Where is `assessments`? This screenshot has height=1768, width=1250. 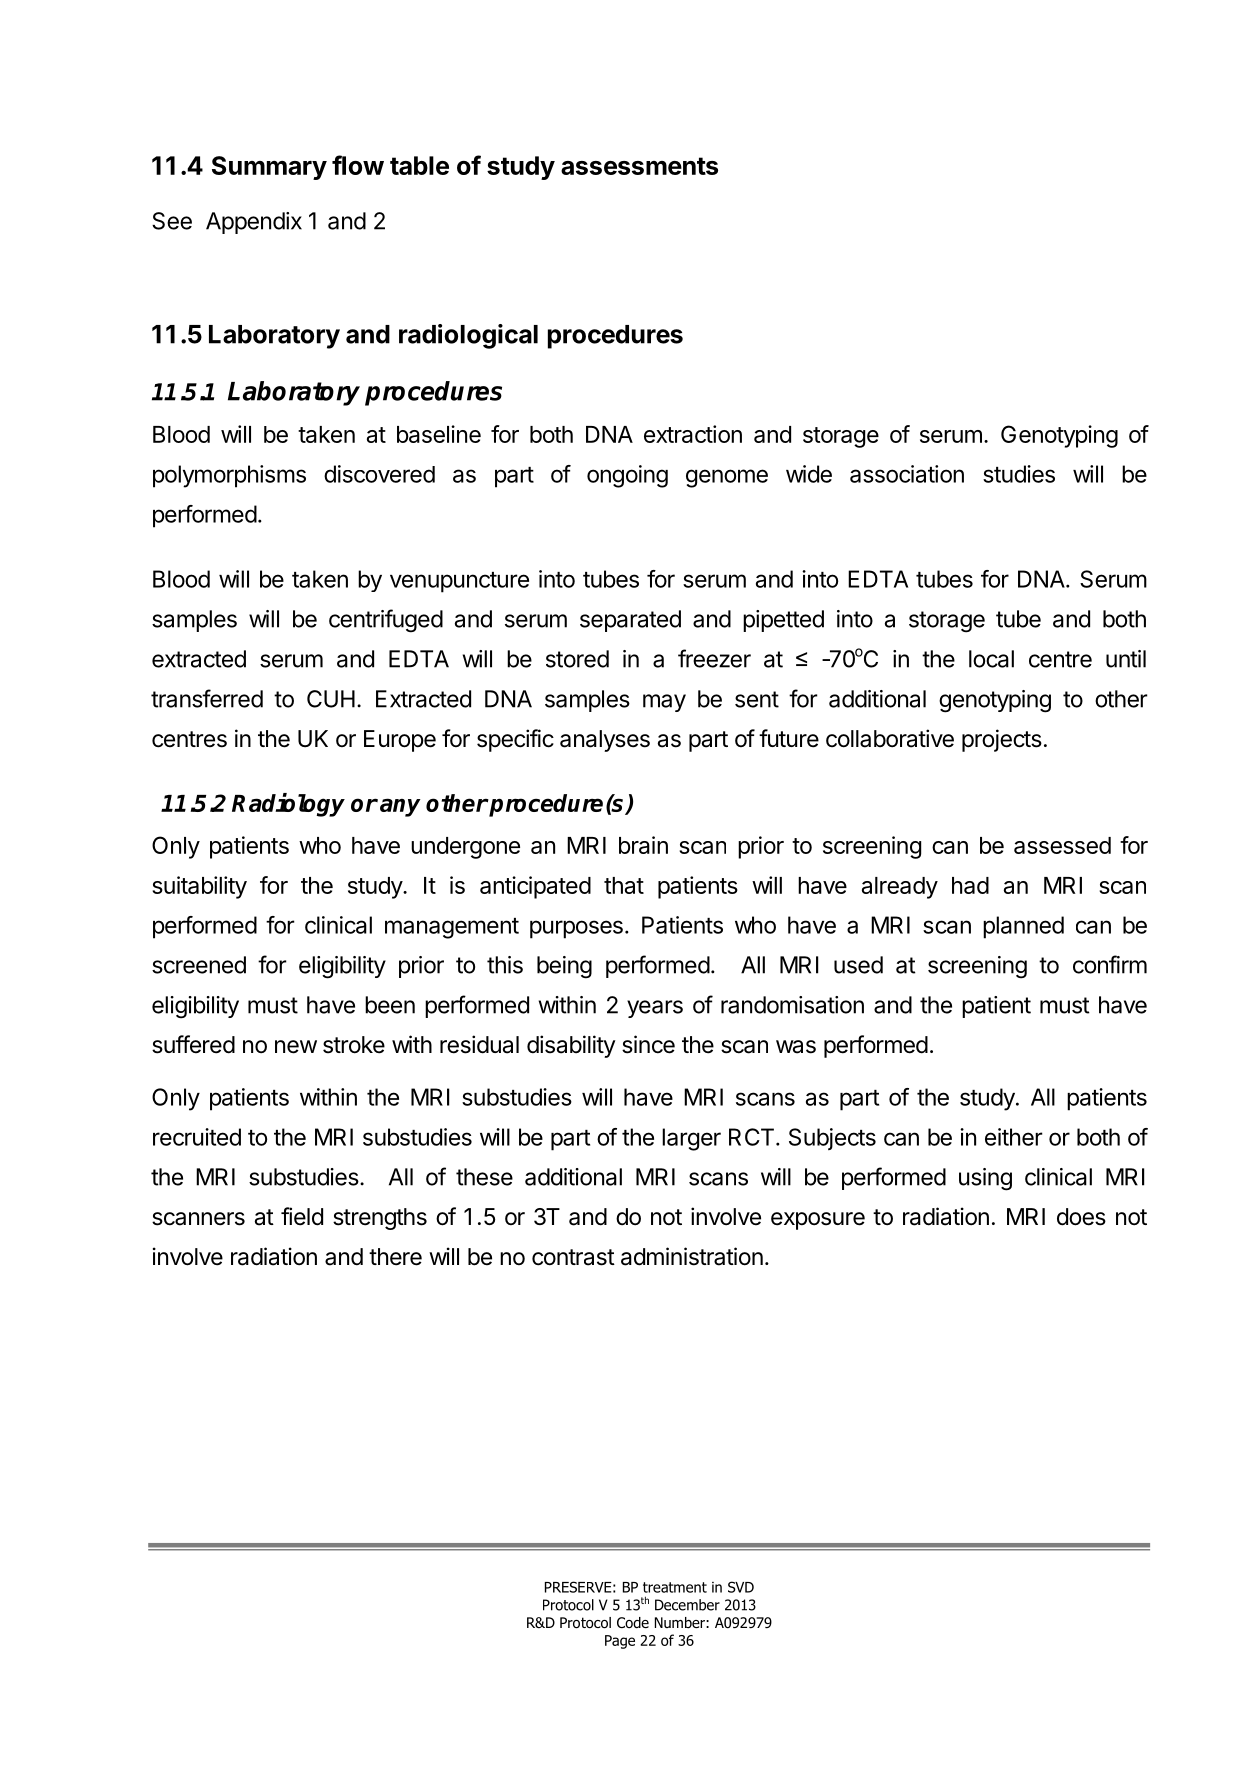
assessments is located at coordinates (639, 166).
